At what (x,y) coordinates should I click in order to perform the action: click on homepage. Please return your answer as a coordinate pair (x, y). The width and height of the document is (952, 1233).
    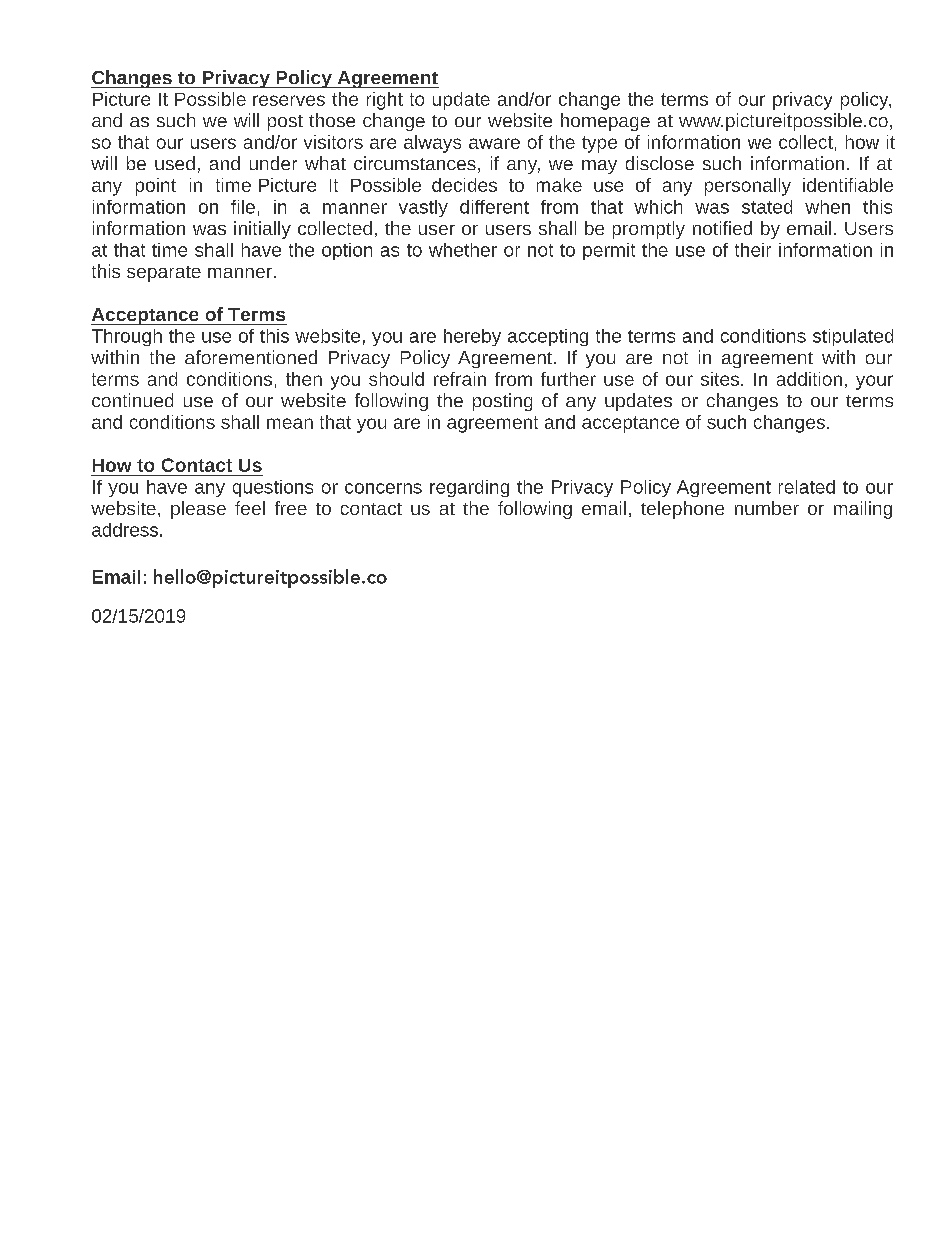
    Looking at the image, I should click on (605, 122).
